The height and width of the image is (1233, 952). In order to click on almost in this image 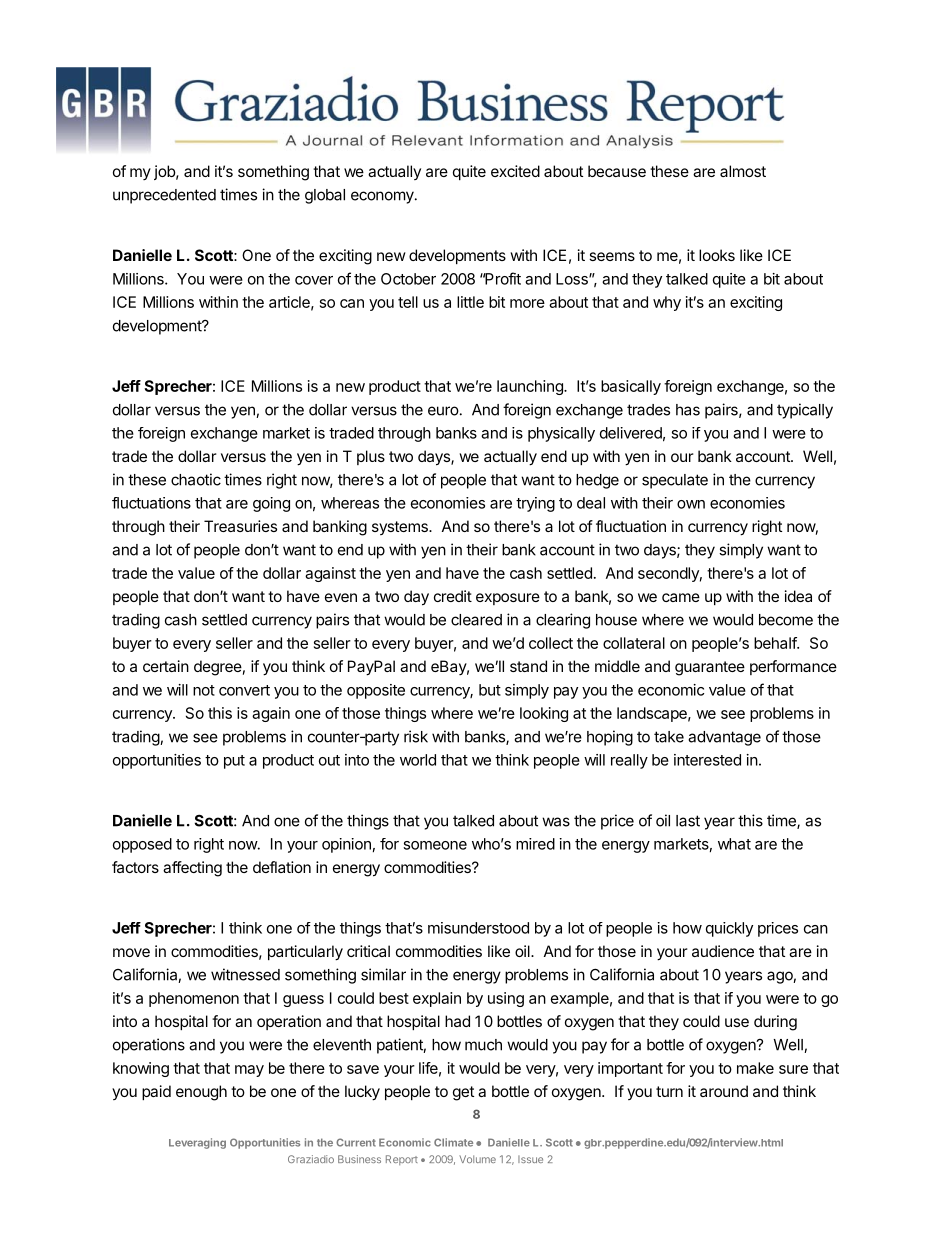, I will do `click(743, 171)`.
